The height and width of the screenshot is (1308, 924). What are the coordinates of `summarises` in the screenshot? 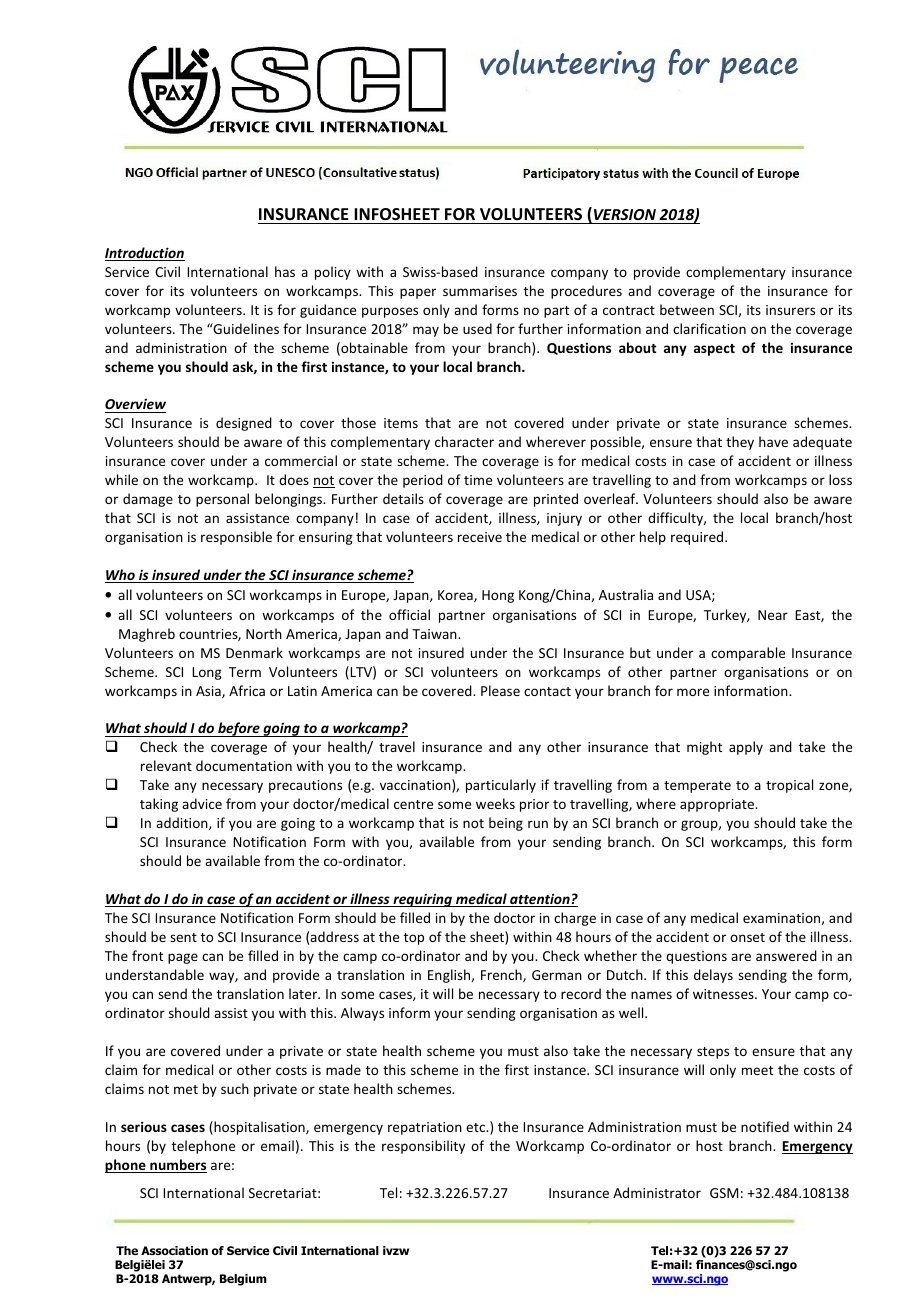 It's located at (480, 291).
